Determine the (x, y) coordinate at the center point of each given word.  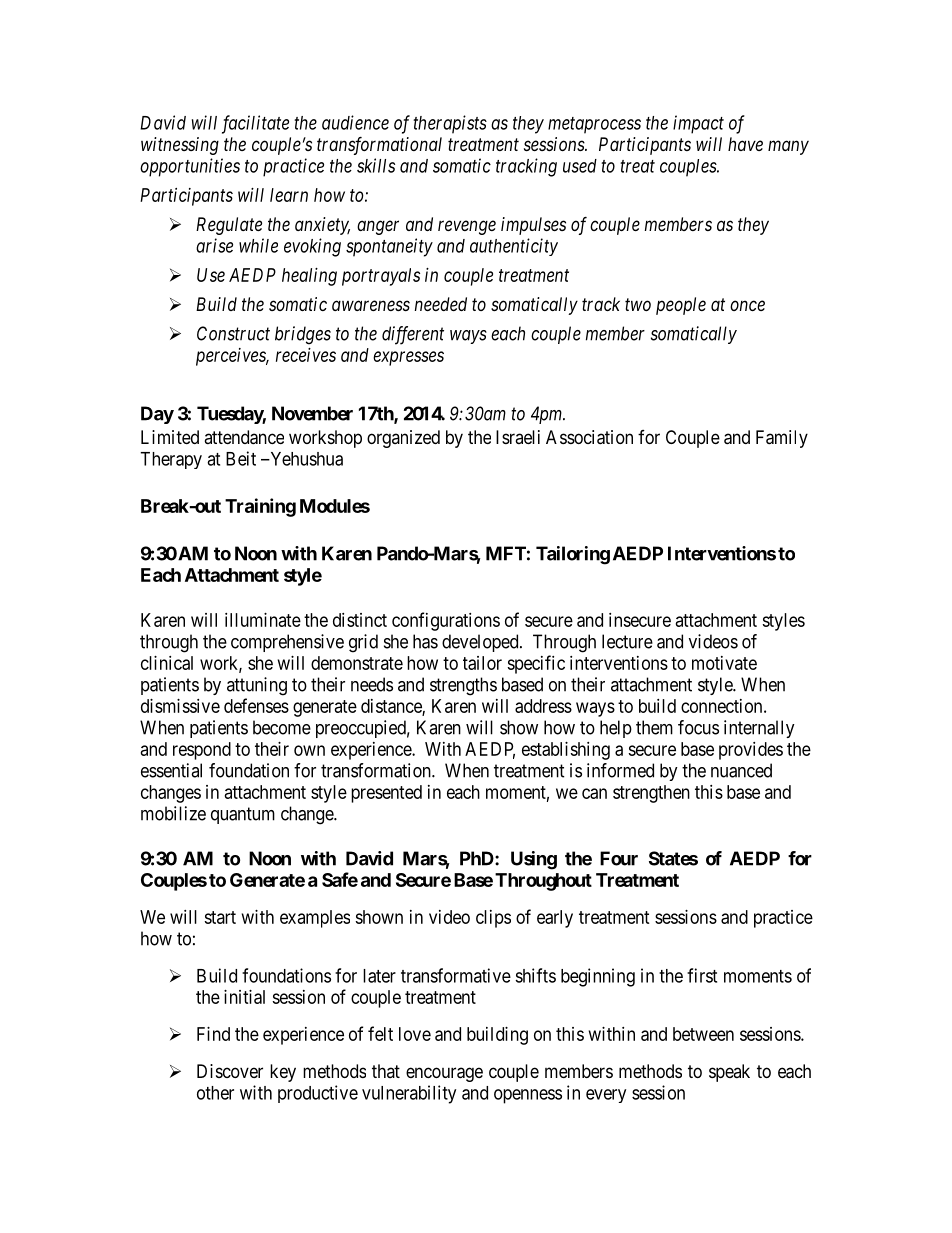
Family (782, 439)
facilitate (255, 124)
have (745, 144)
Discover (230, 1071)
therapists (450, 124)
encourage (444, 1074)
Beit (241, 458)
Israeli (518, 437)
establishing (566, 751)
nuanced (741, 770)
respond (202, 751)
